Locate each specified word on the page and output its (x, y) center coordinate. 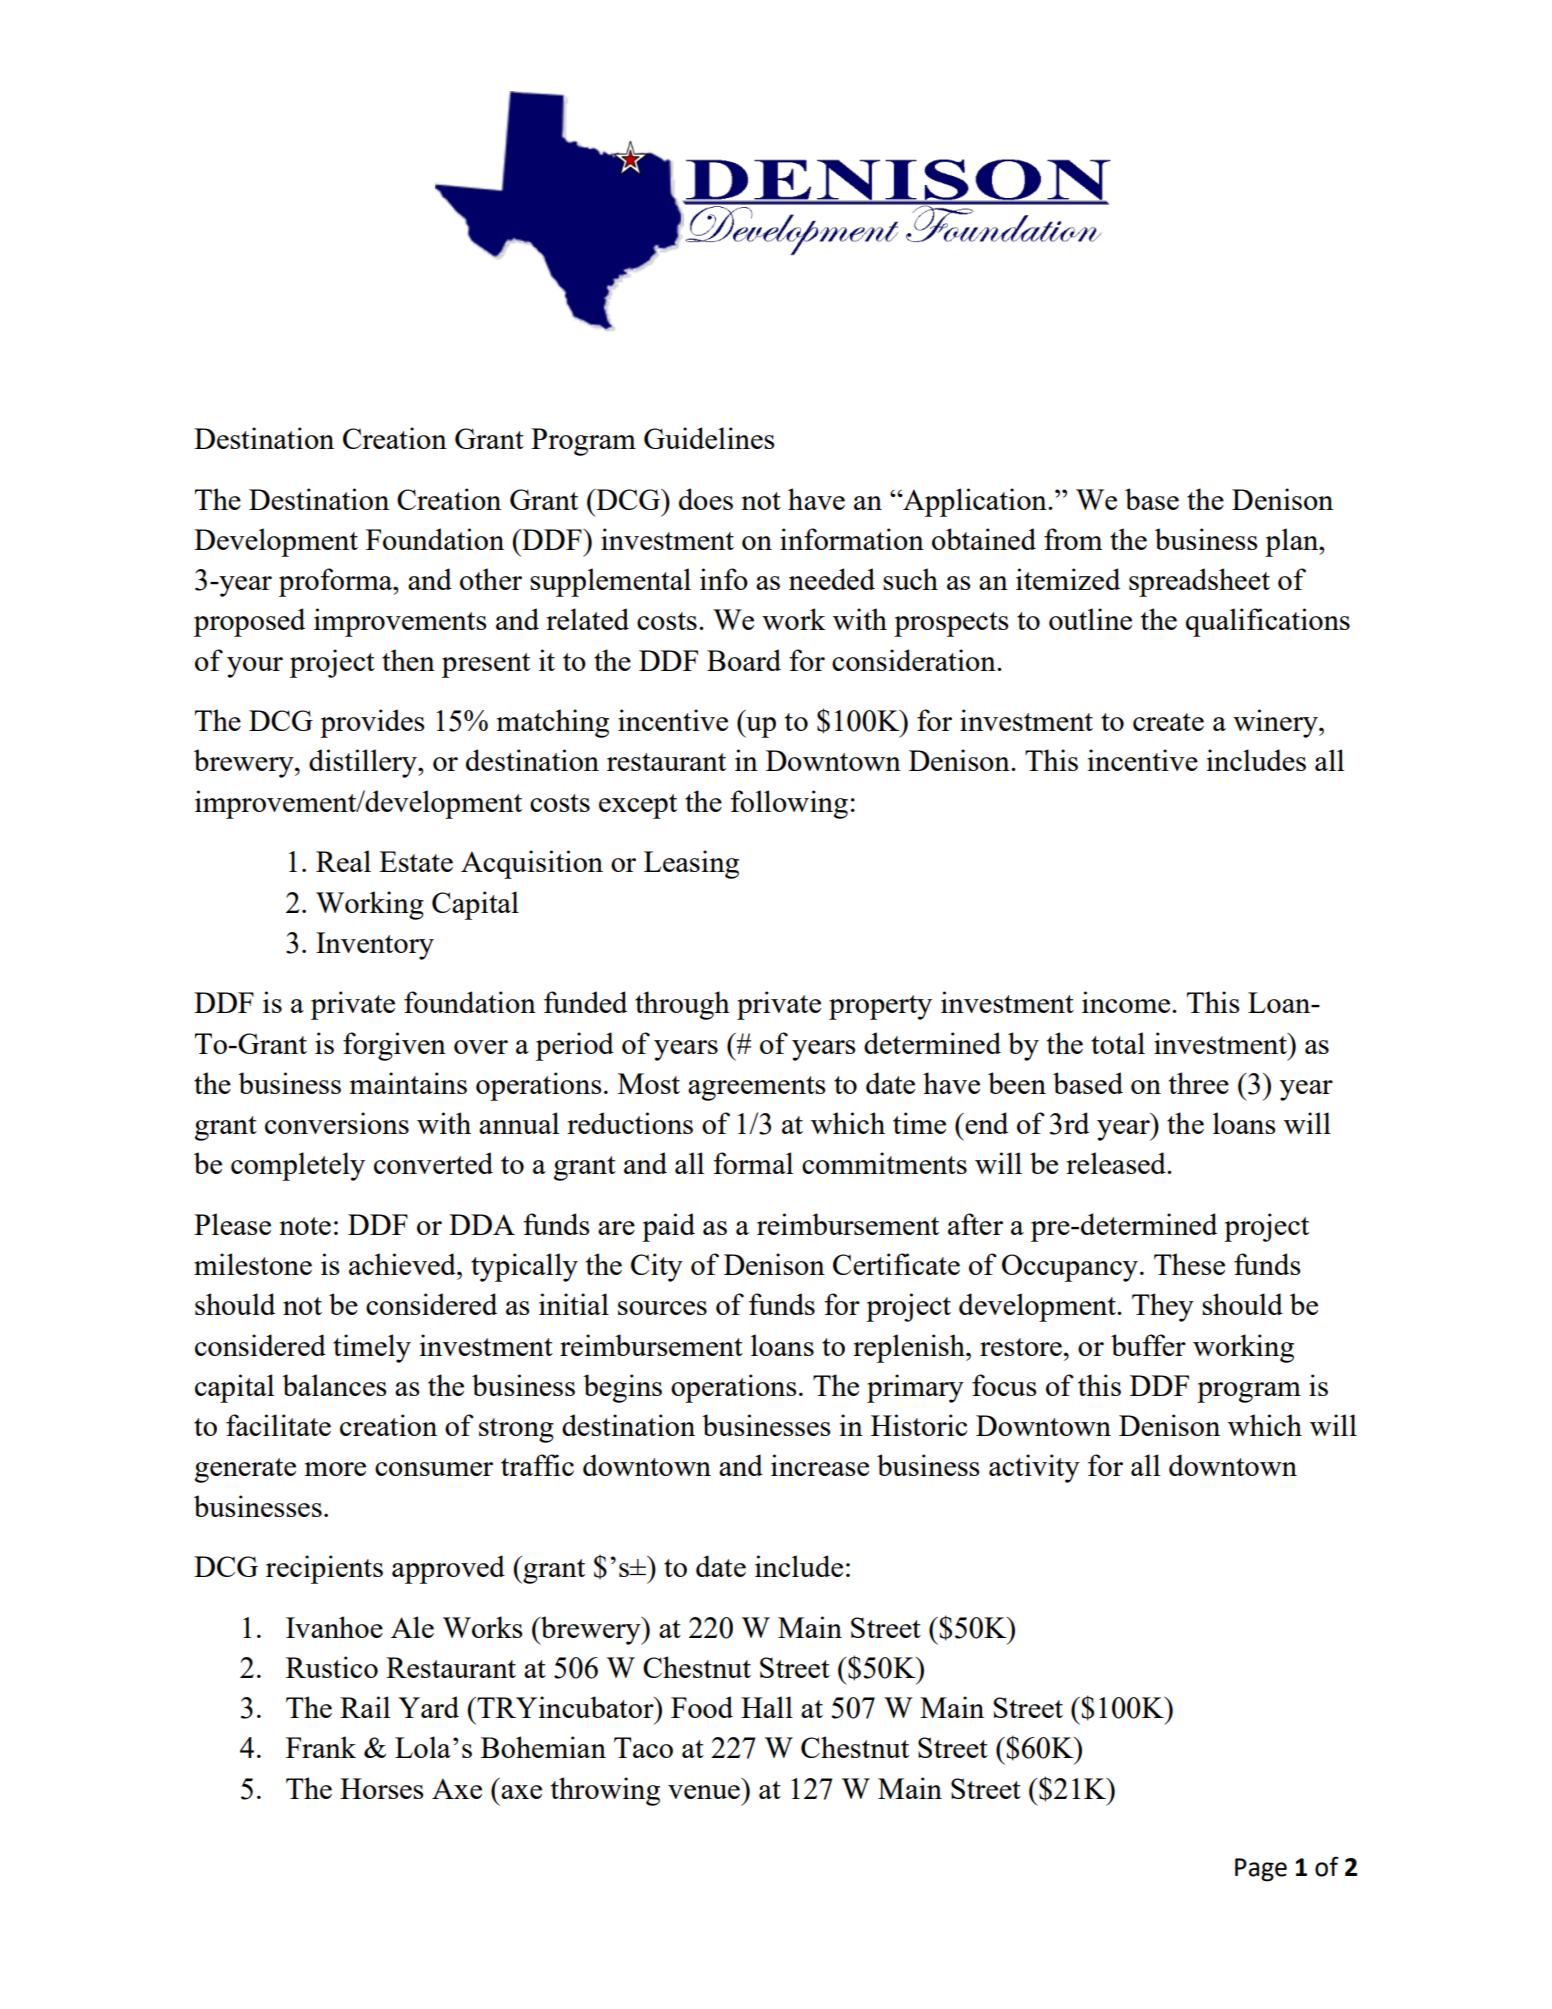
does (706, 499)
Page (1261, 1870)
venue (704, 1792)
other (491, 579)
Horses (381, 1788)
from (1073, 539)
